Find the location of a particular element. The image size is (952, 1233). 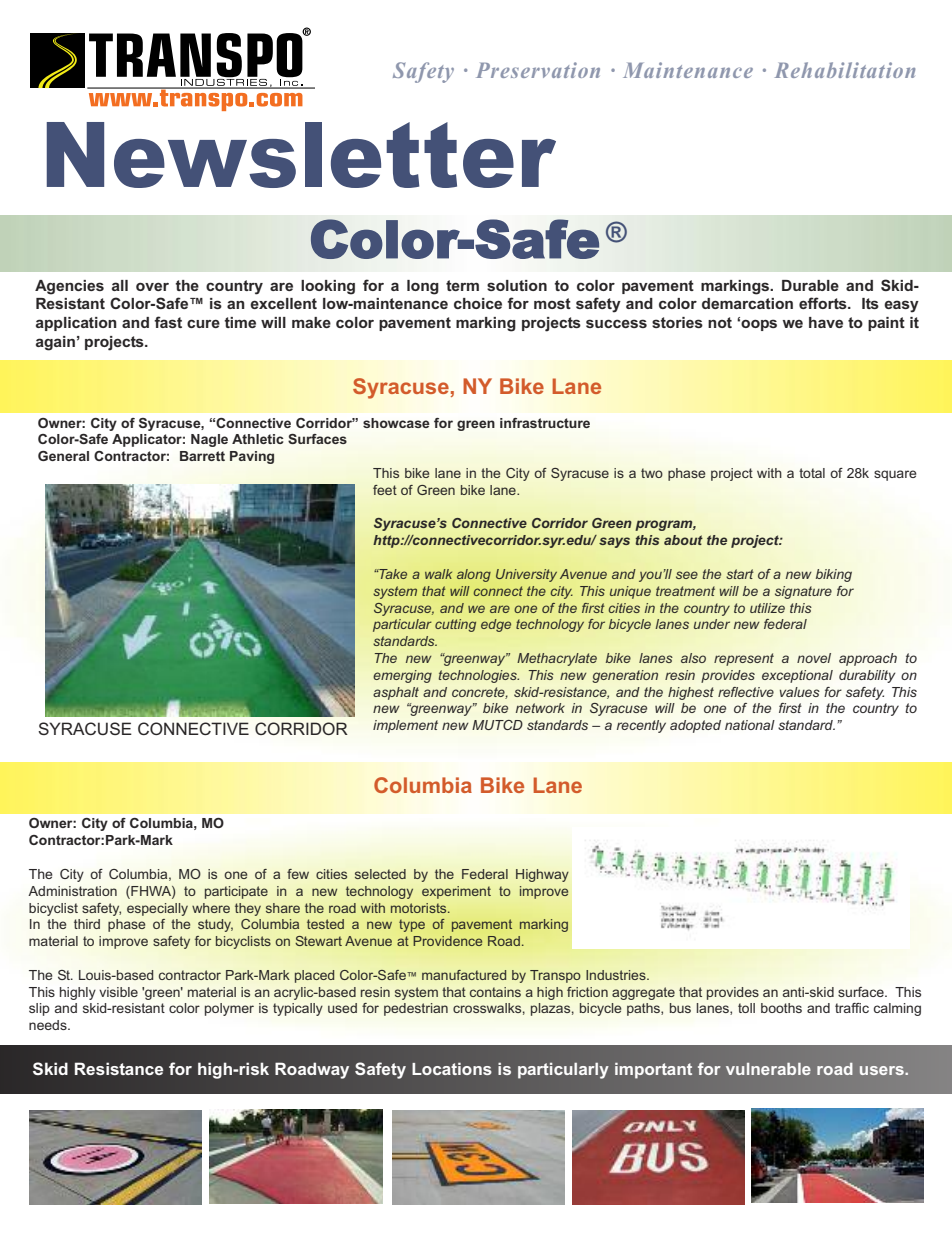

network is located at coordinates (540, 708).
